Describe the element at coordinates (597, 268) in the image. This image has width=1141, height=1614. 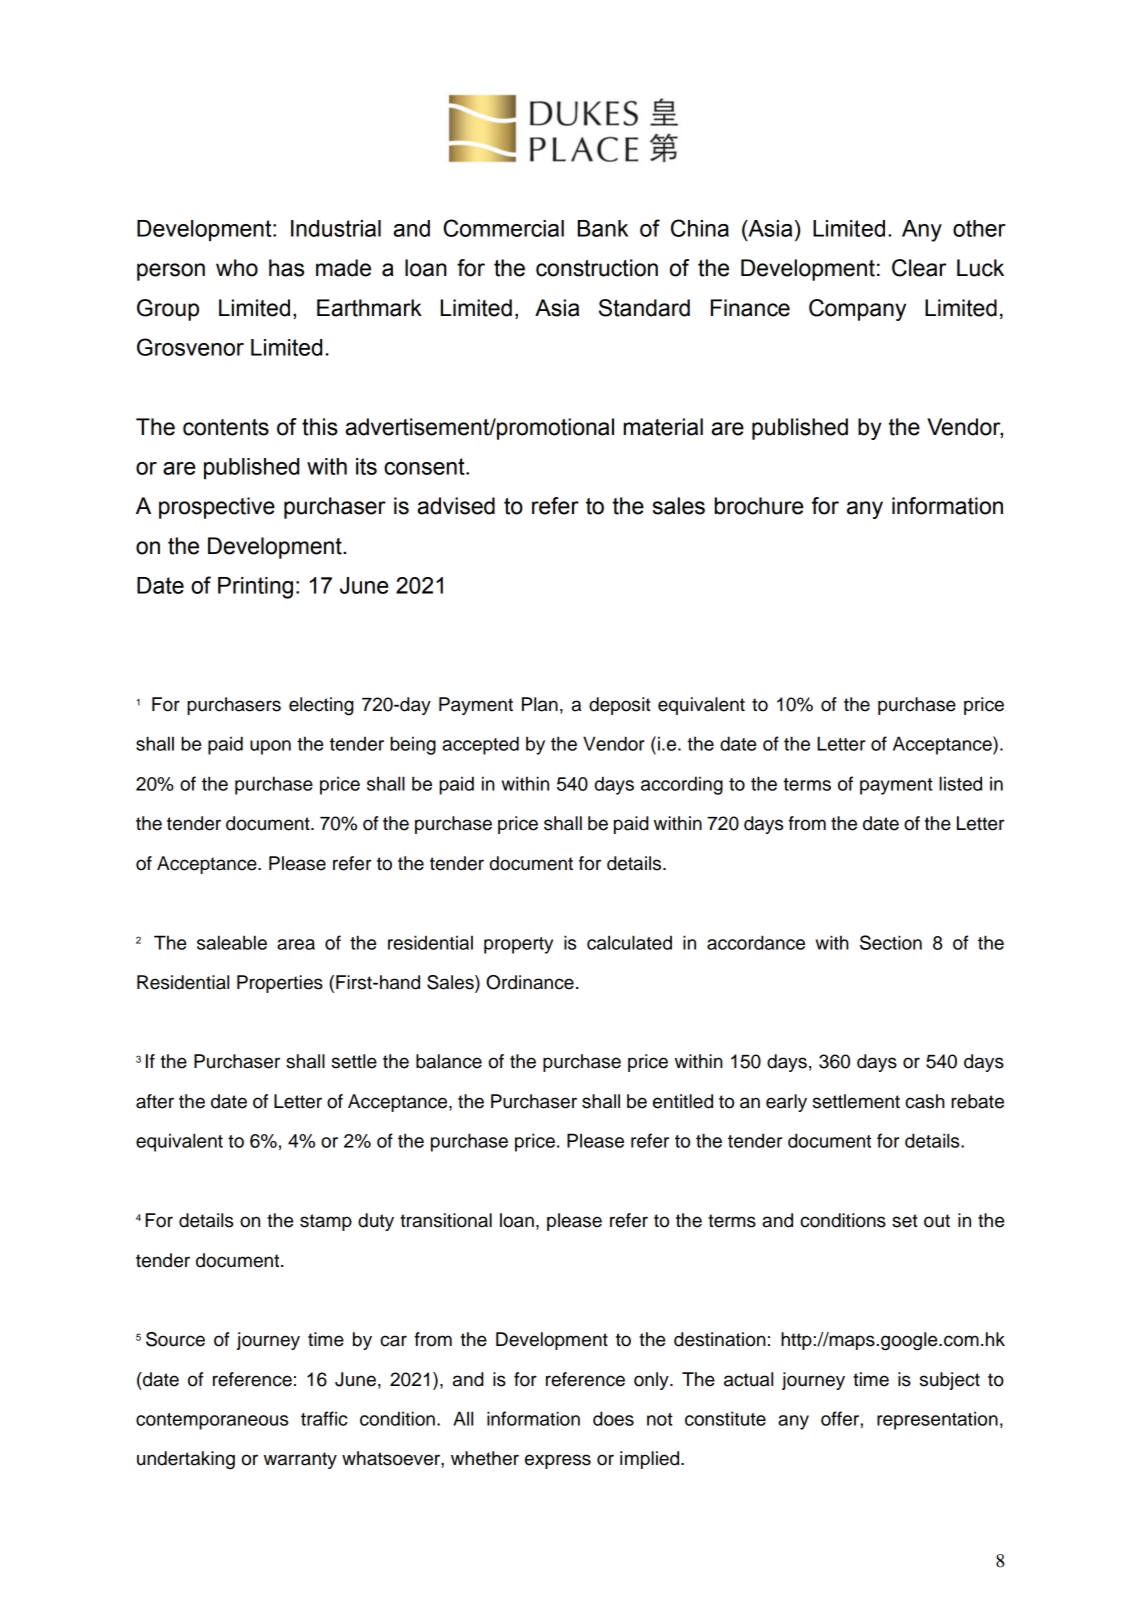
I see `construction` at that location.
